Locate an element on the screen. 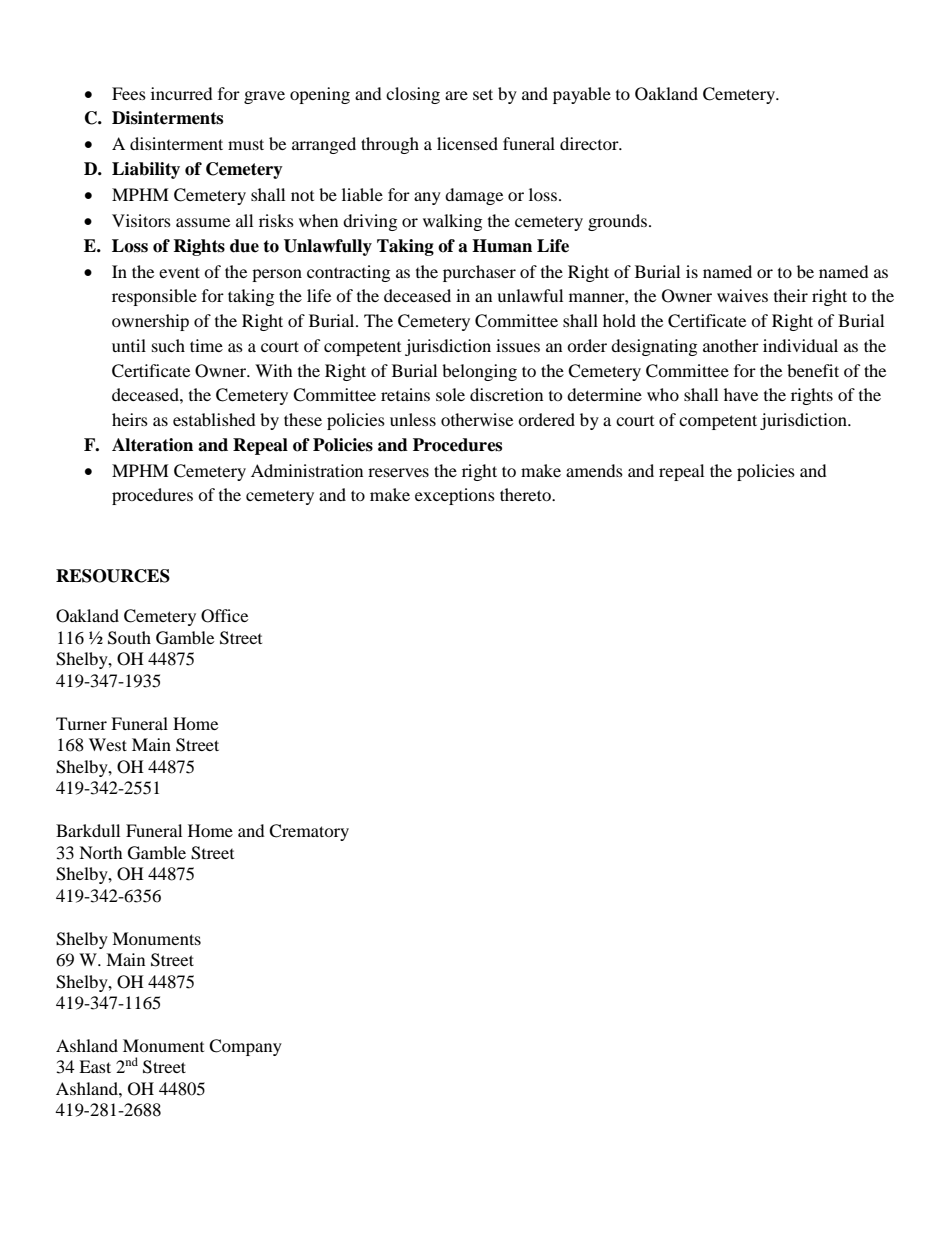  Company is located at coordinates (245, 1047).
